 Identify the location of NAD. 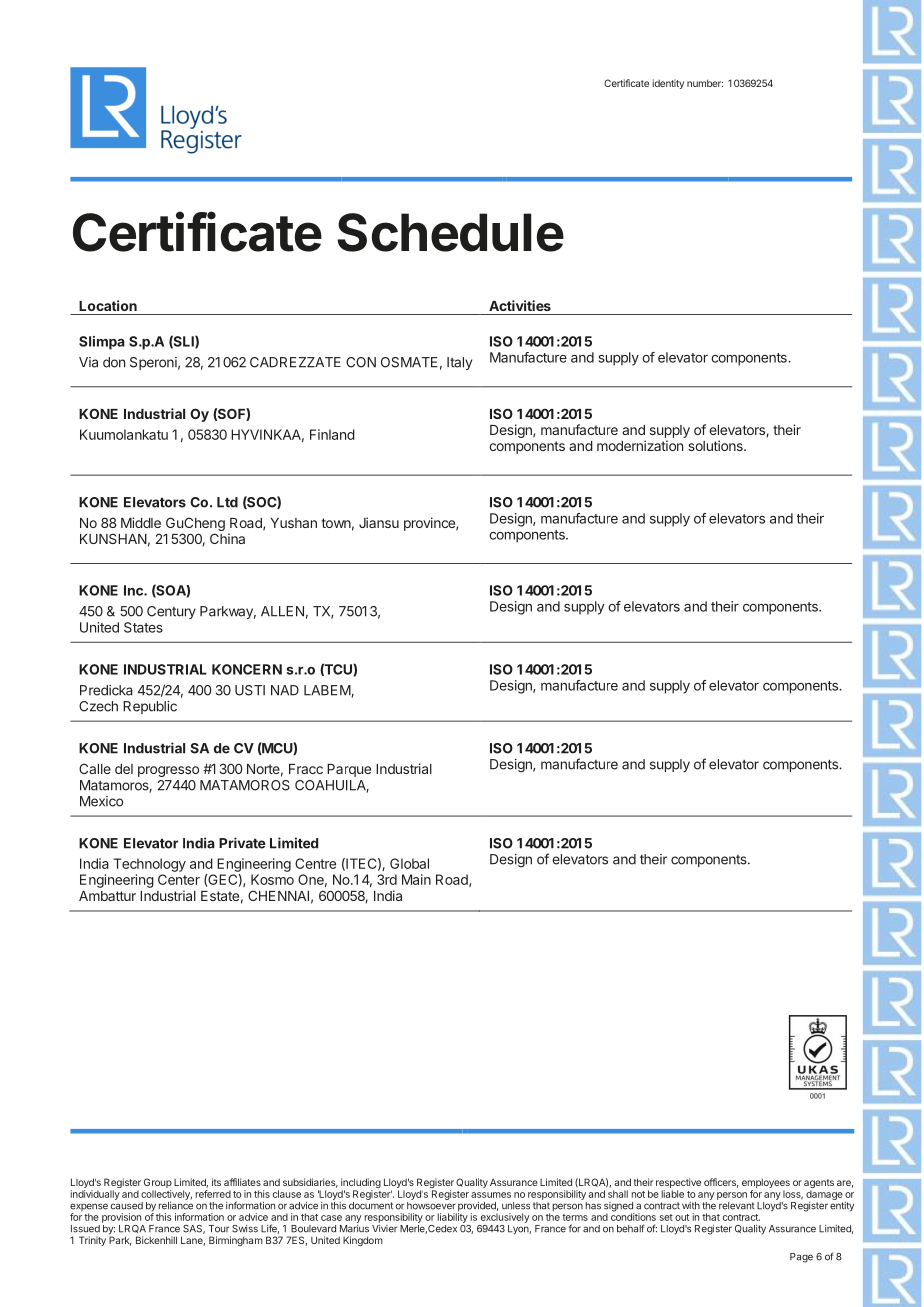
(285, 690).
